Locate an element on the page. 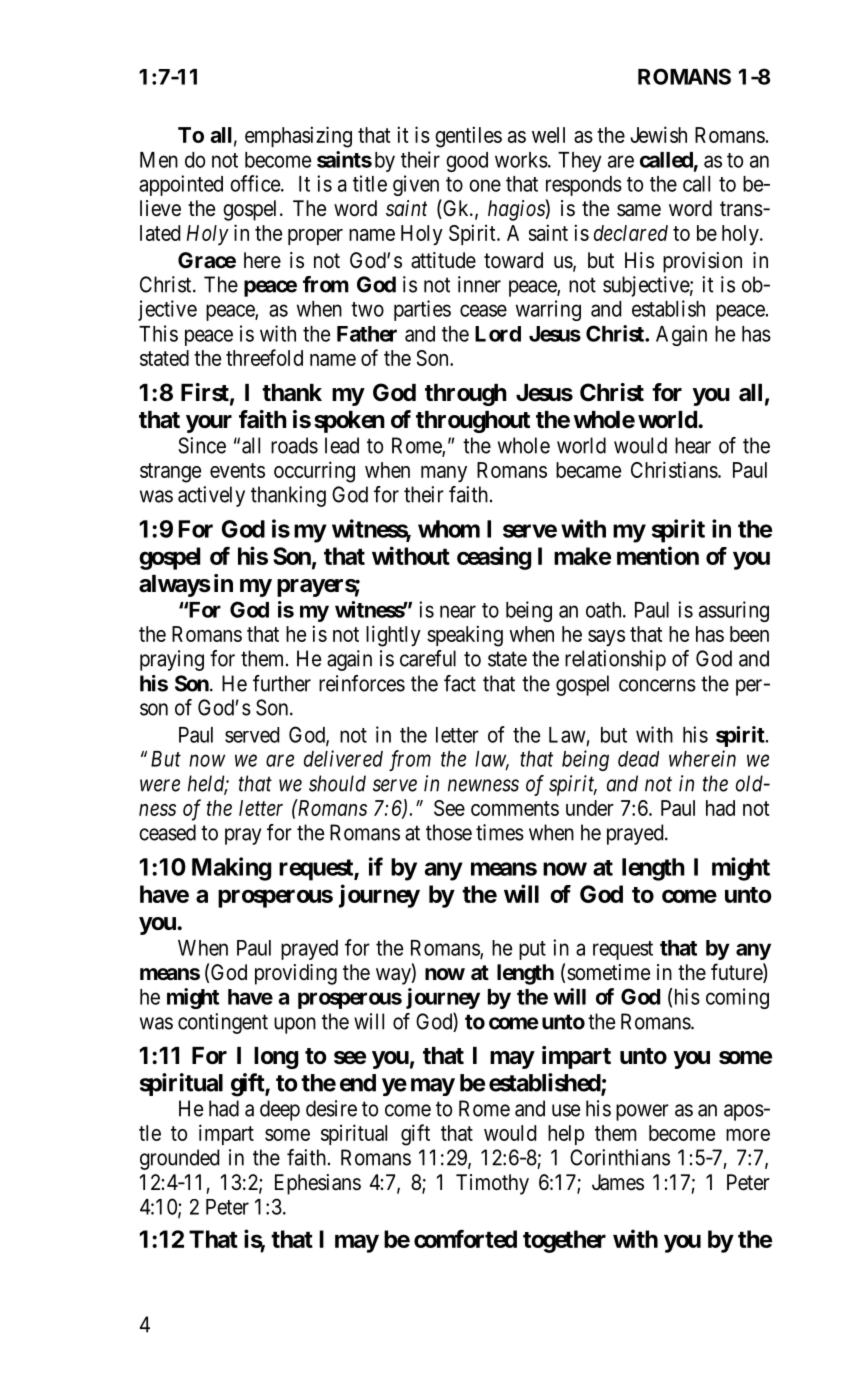 Image resolution: width=868 pixels, height=1391 pixels. actively is located at coordinates (211, 496).
